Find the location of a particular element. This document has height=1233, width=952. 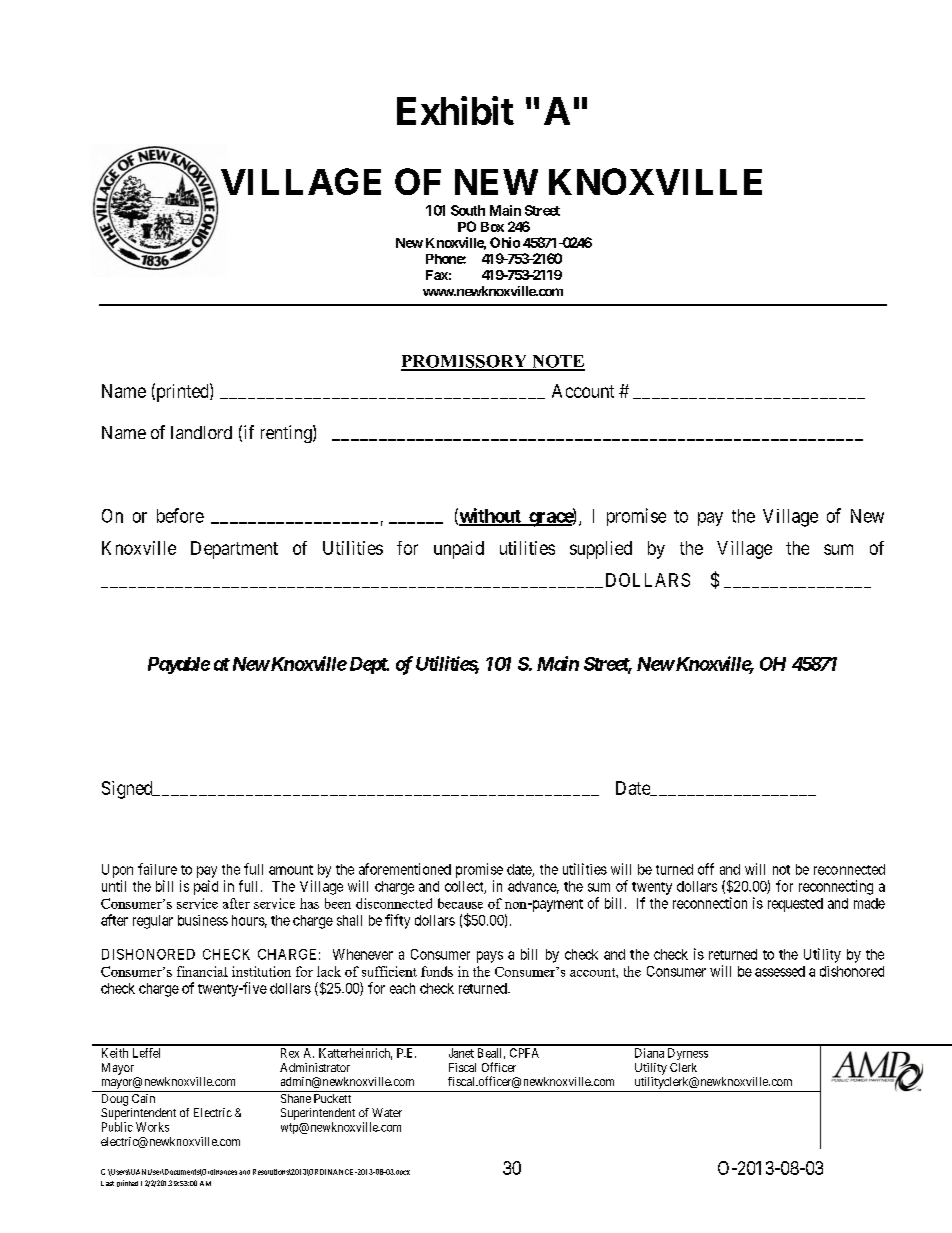

Ohio is located at coordinates (505, 242).
